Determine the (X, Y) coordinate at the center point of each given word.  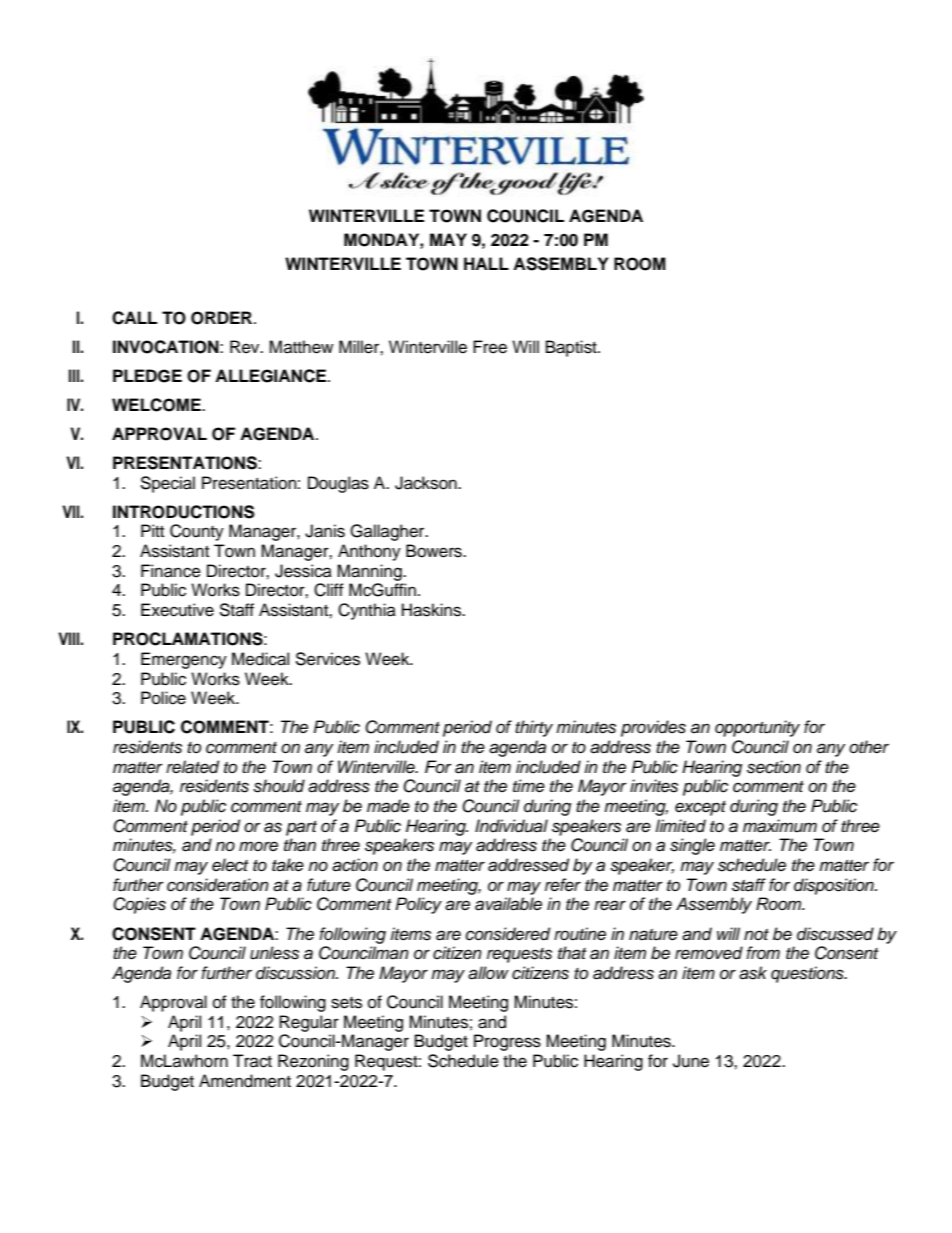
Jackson (427, 483)
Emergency (184, 660)
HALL (486, 263)
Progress (507, 1042)
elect (230, 865)
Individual (511, 826)
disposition (835, 886)
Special (167, 484)
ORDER (223, 318)
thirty (534, 728)
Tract (252, 1061)
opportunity (757, 728)
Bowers (435, 551)
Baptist (572, 348)
